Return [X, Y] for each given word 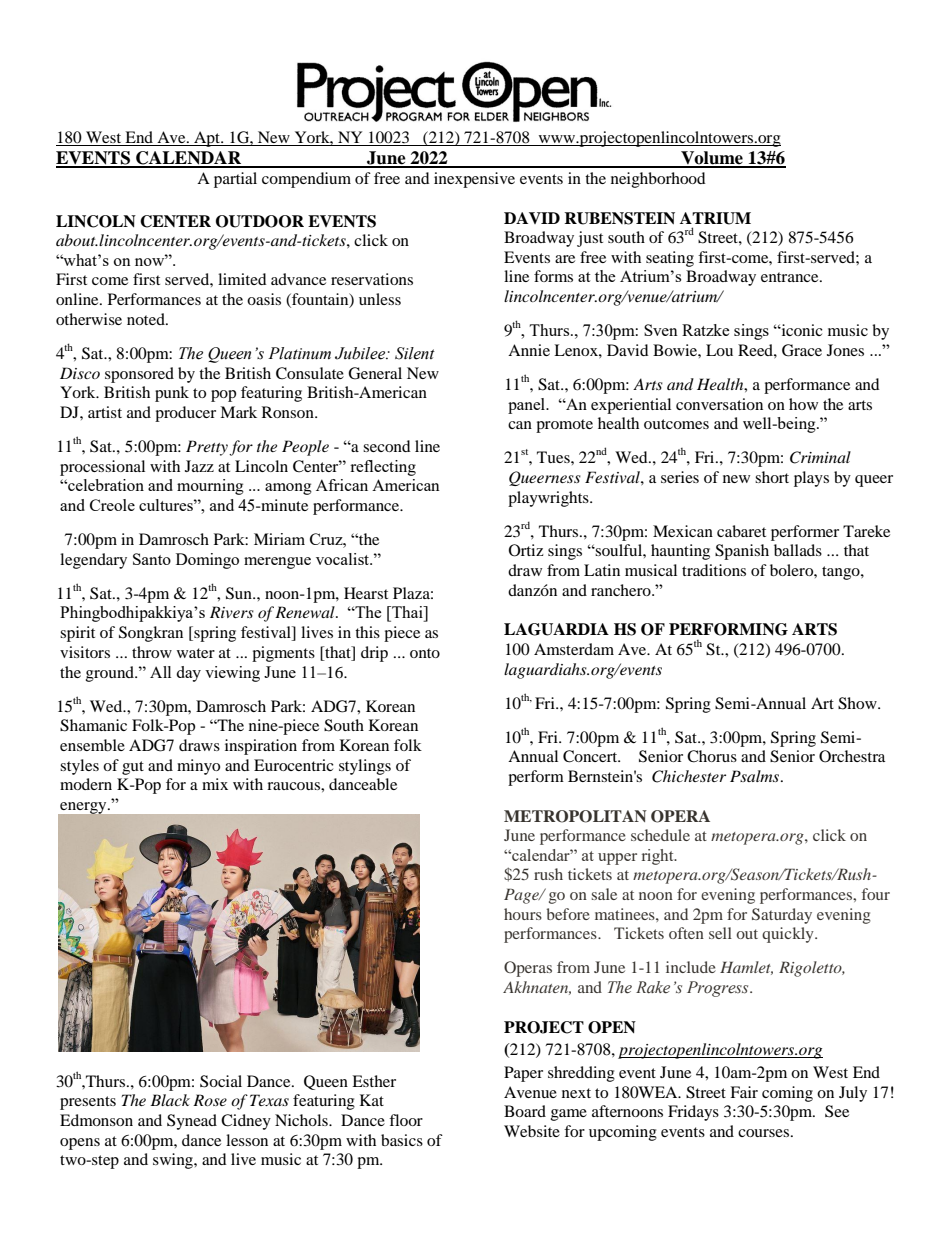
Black [170, 1100]
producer [185, 414]
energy [84, 808]
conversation [719, 404]
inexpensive [474, 180]
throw [152, 652]
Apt [207, 139]
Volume [712, 159]
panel [528, 406]
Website [532, 1131]
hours [523, 914]
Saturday [782, 916]
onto [425, 653]
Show [858, 703]
